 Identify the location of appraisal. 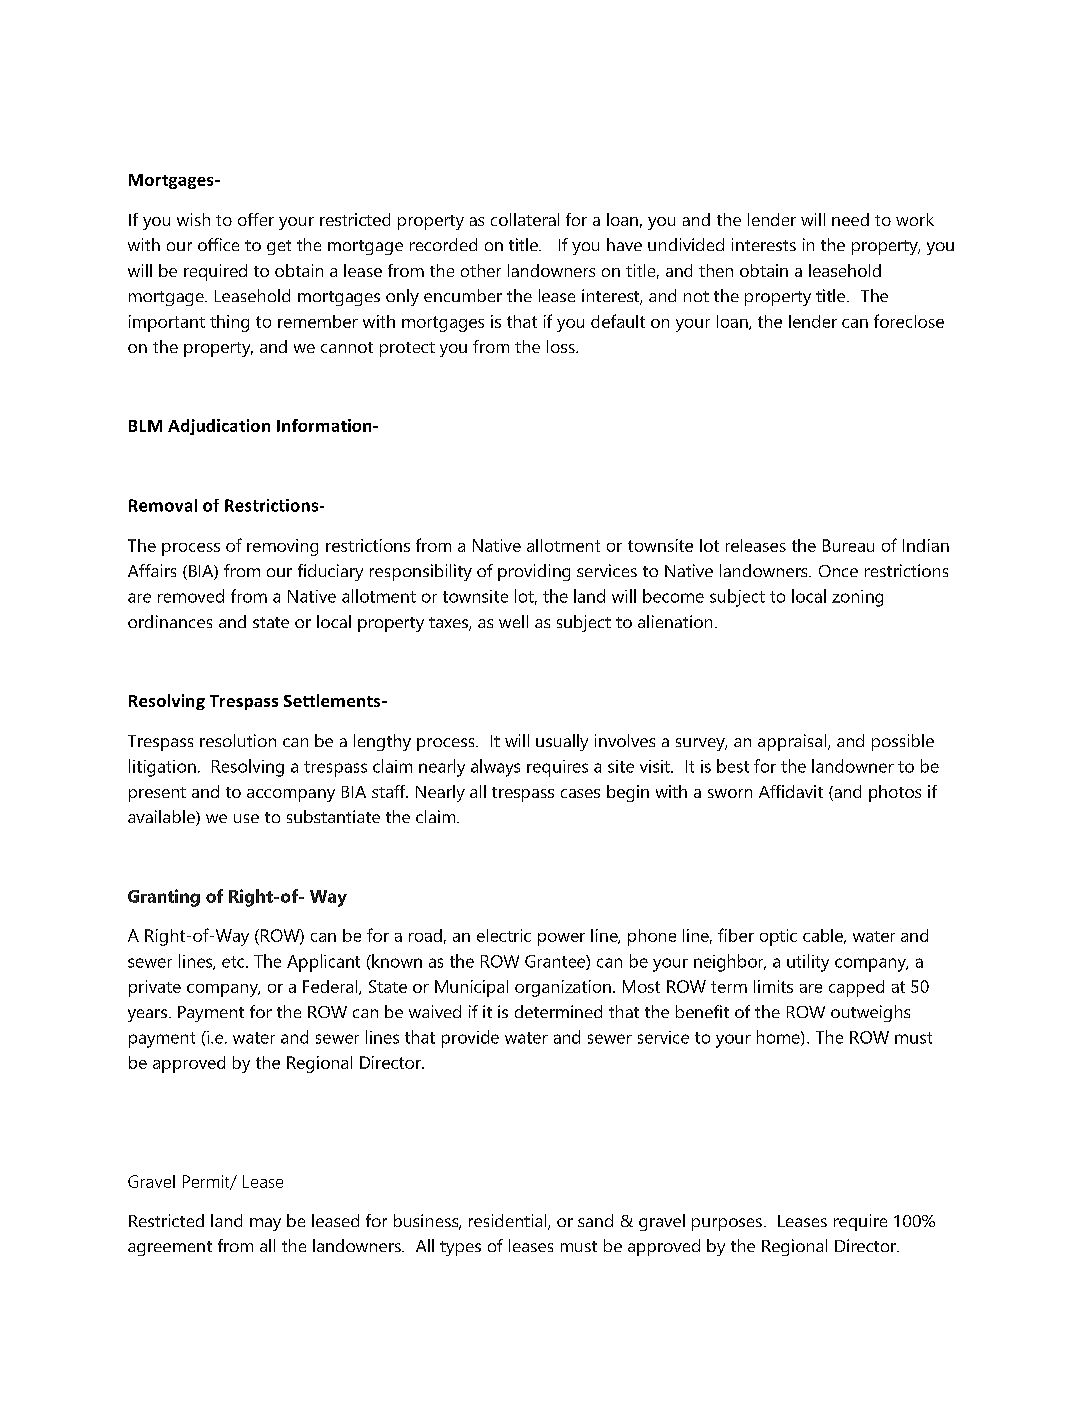
(793, 742).
